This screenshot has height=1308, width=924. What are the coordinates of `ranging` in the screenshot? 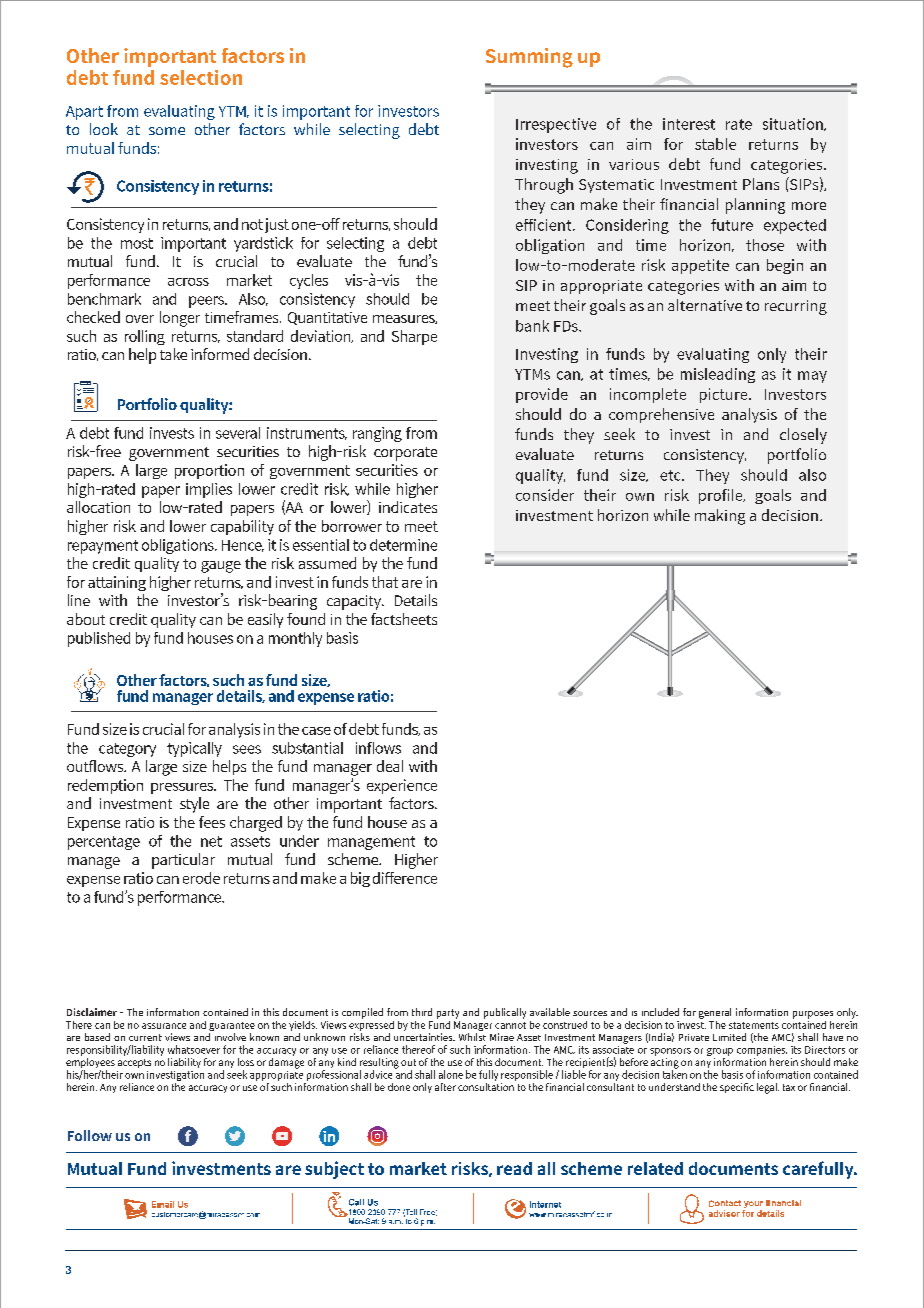 It's located at (377, 434).
